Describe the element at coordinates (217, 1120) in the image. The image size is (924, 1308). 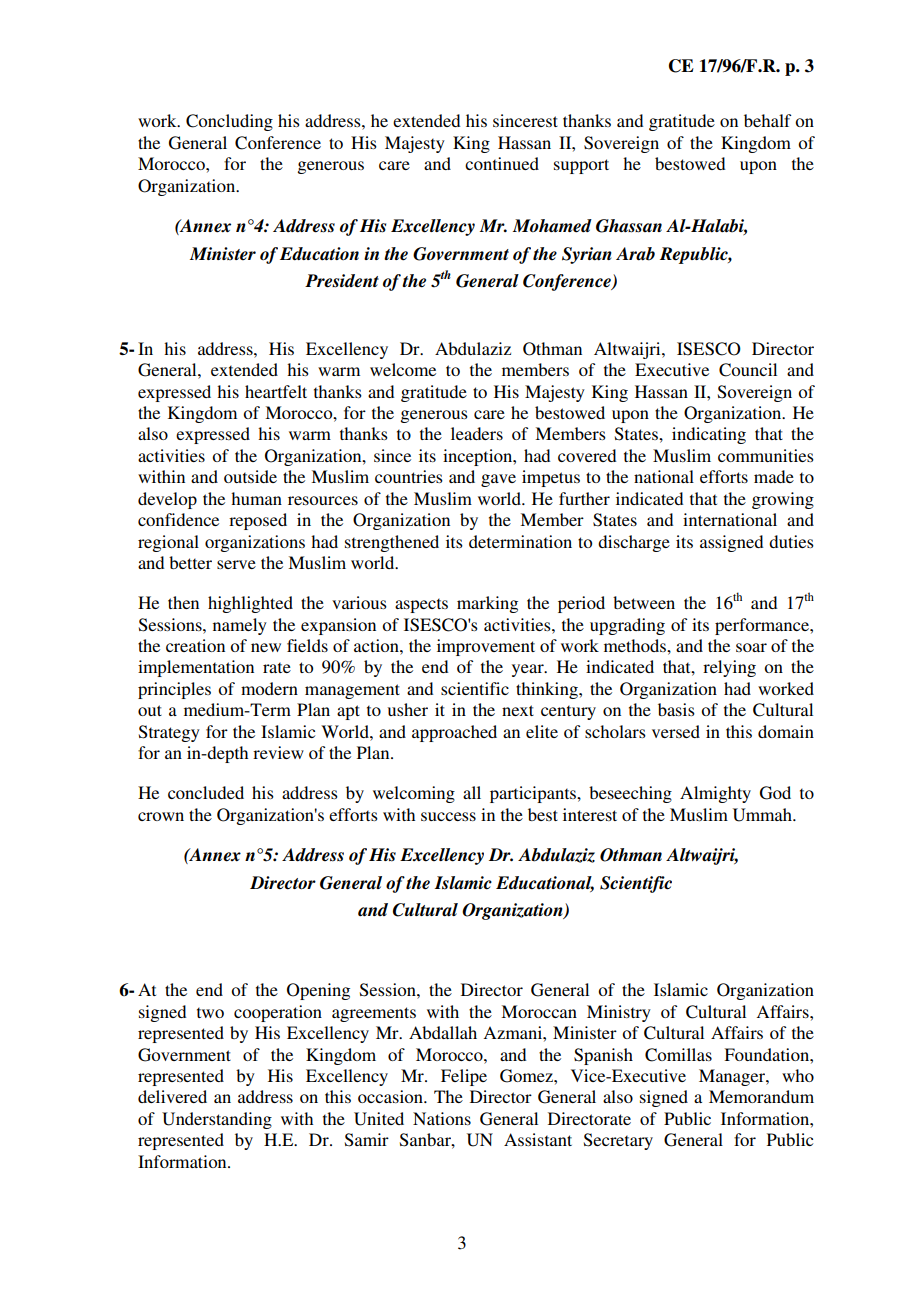
I see `Understanding` at that location.
